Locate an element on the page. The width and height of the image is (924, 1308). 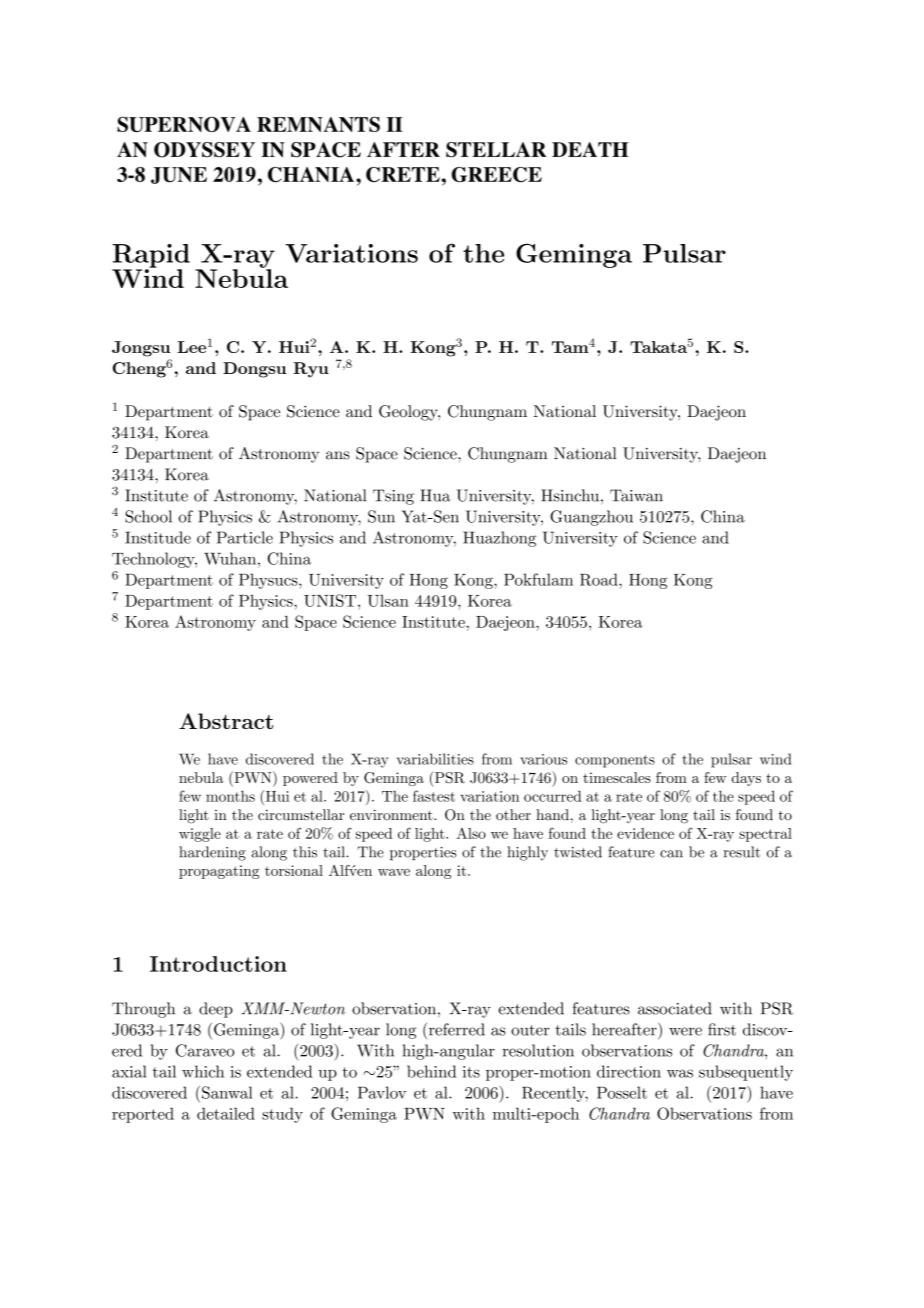
was is located at coordinates (680, 1073).
